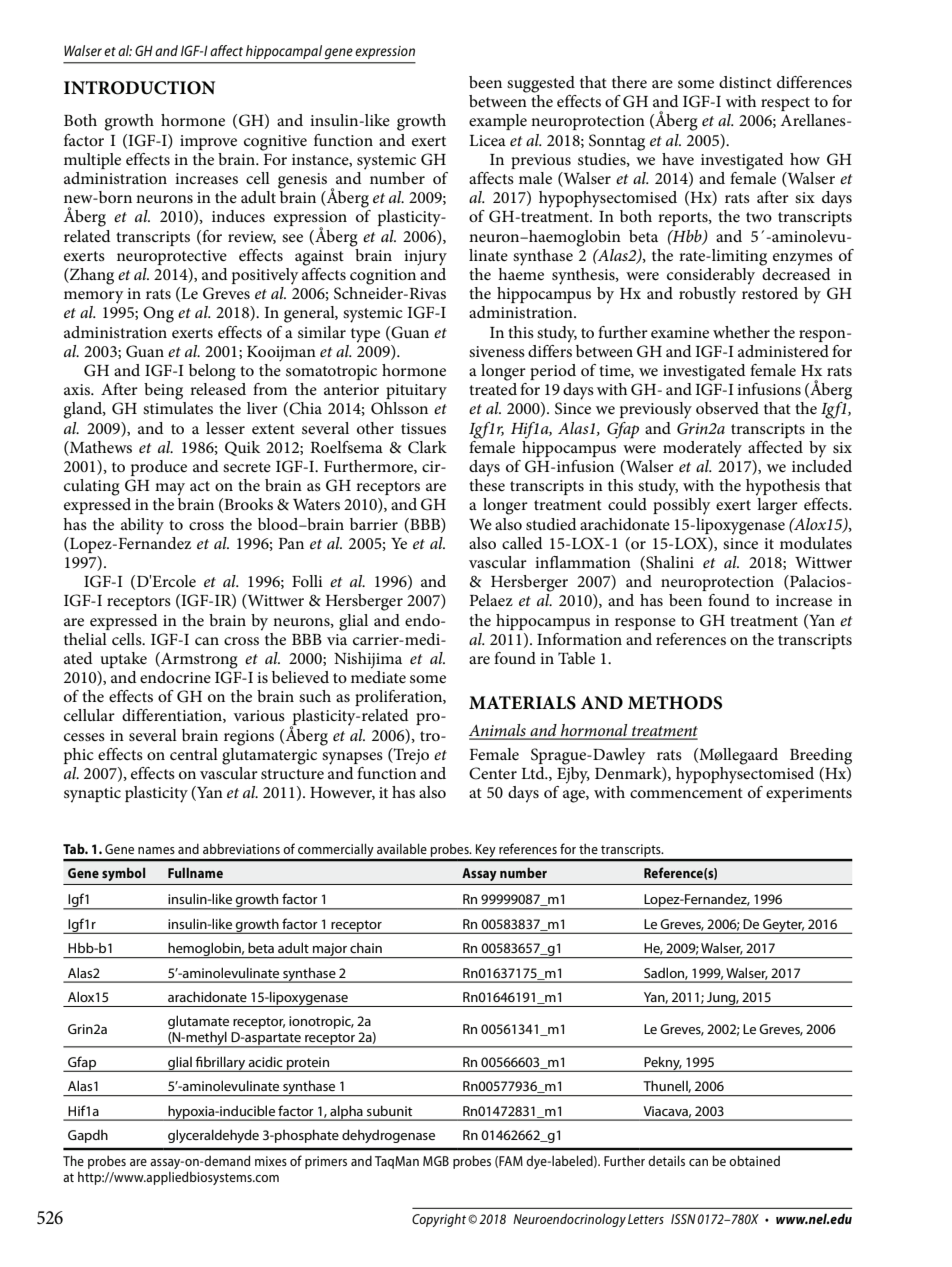  I want to click on METHODS, so click(675, 703).
